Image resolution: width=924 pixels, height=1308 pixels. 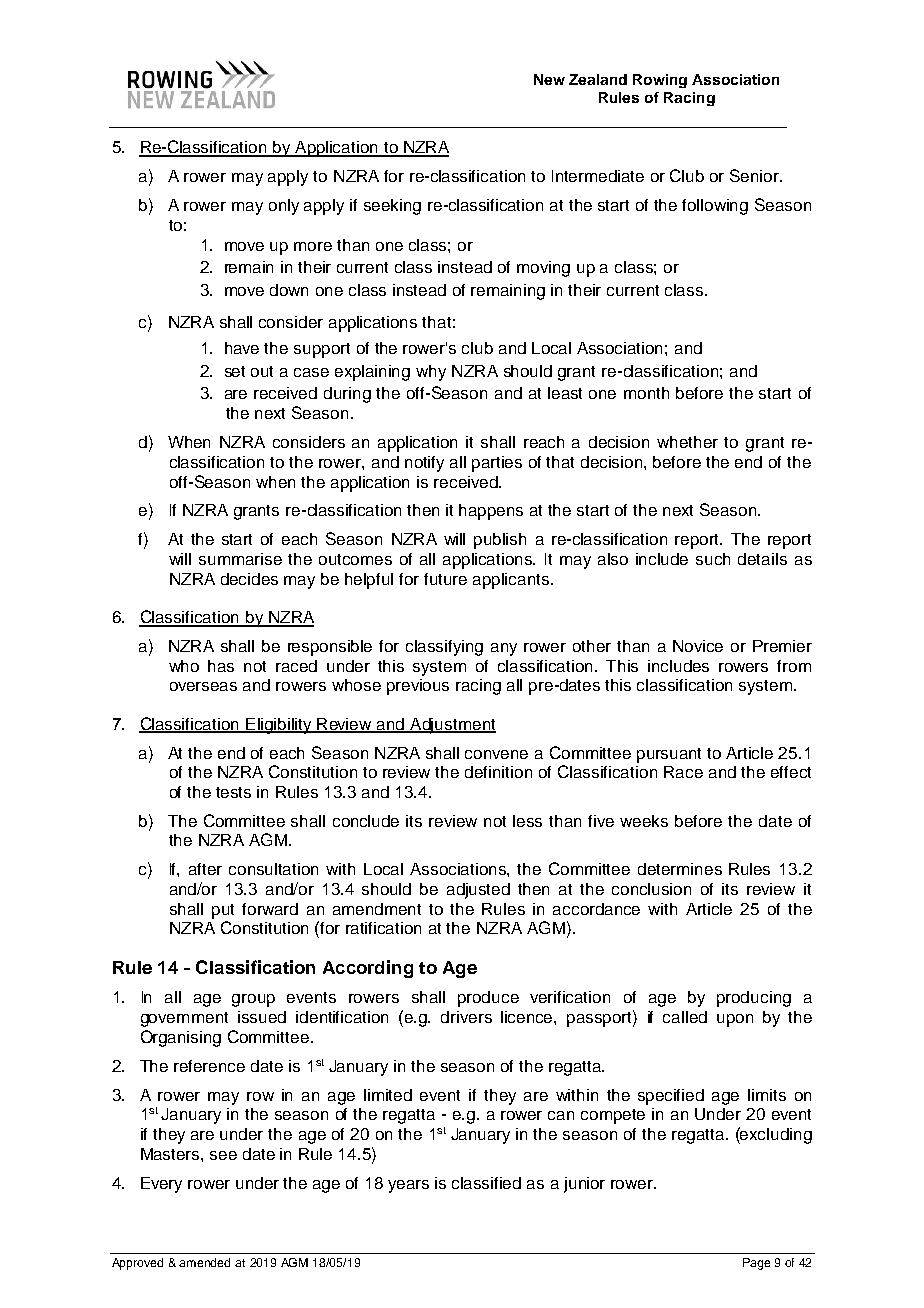 I want to click on Rowing, so click(x=660, y=81).
